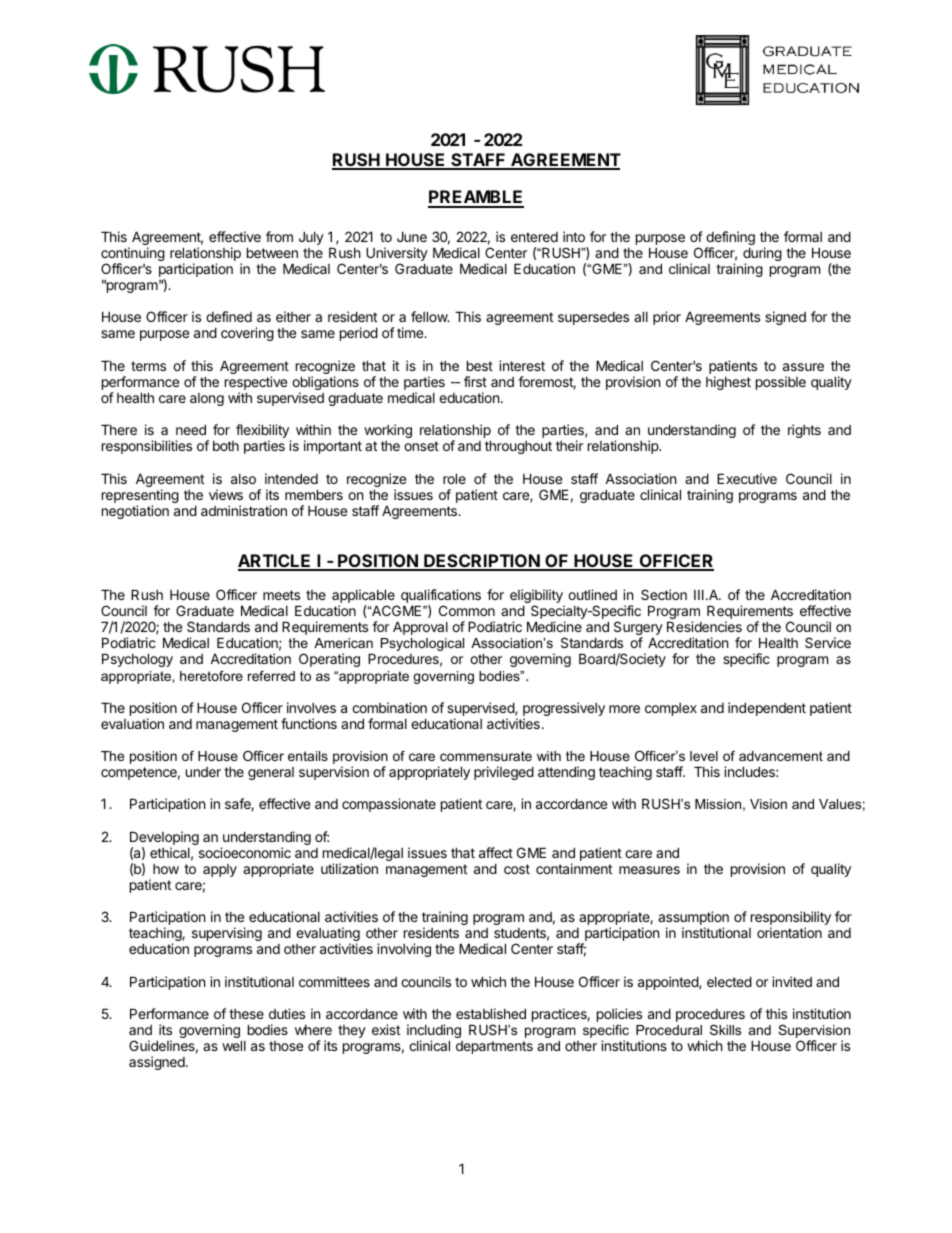  Describe the element at coordinates (762, 255) in the screenshot. I see `during` at that location.
